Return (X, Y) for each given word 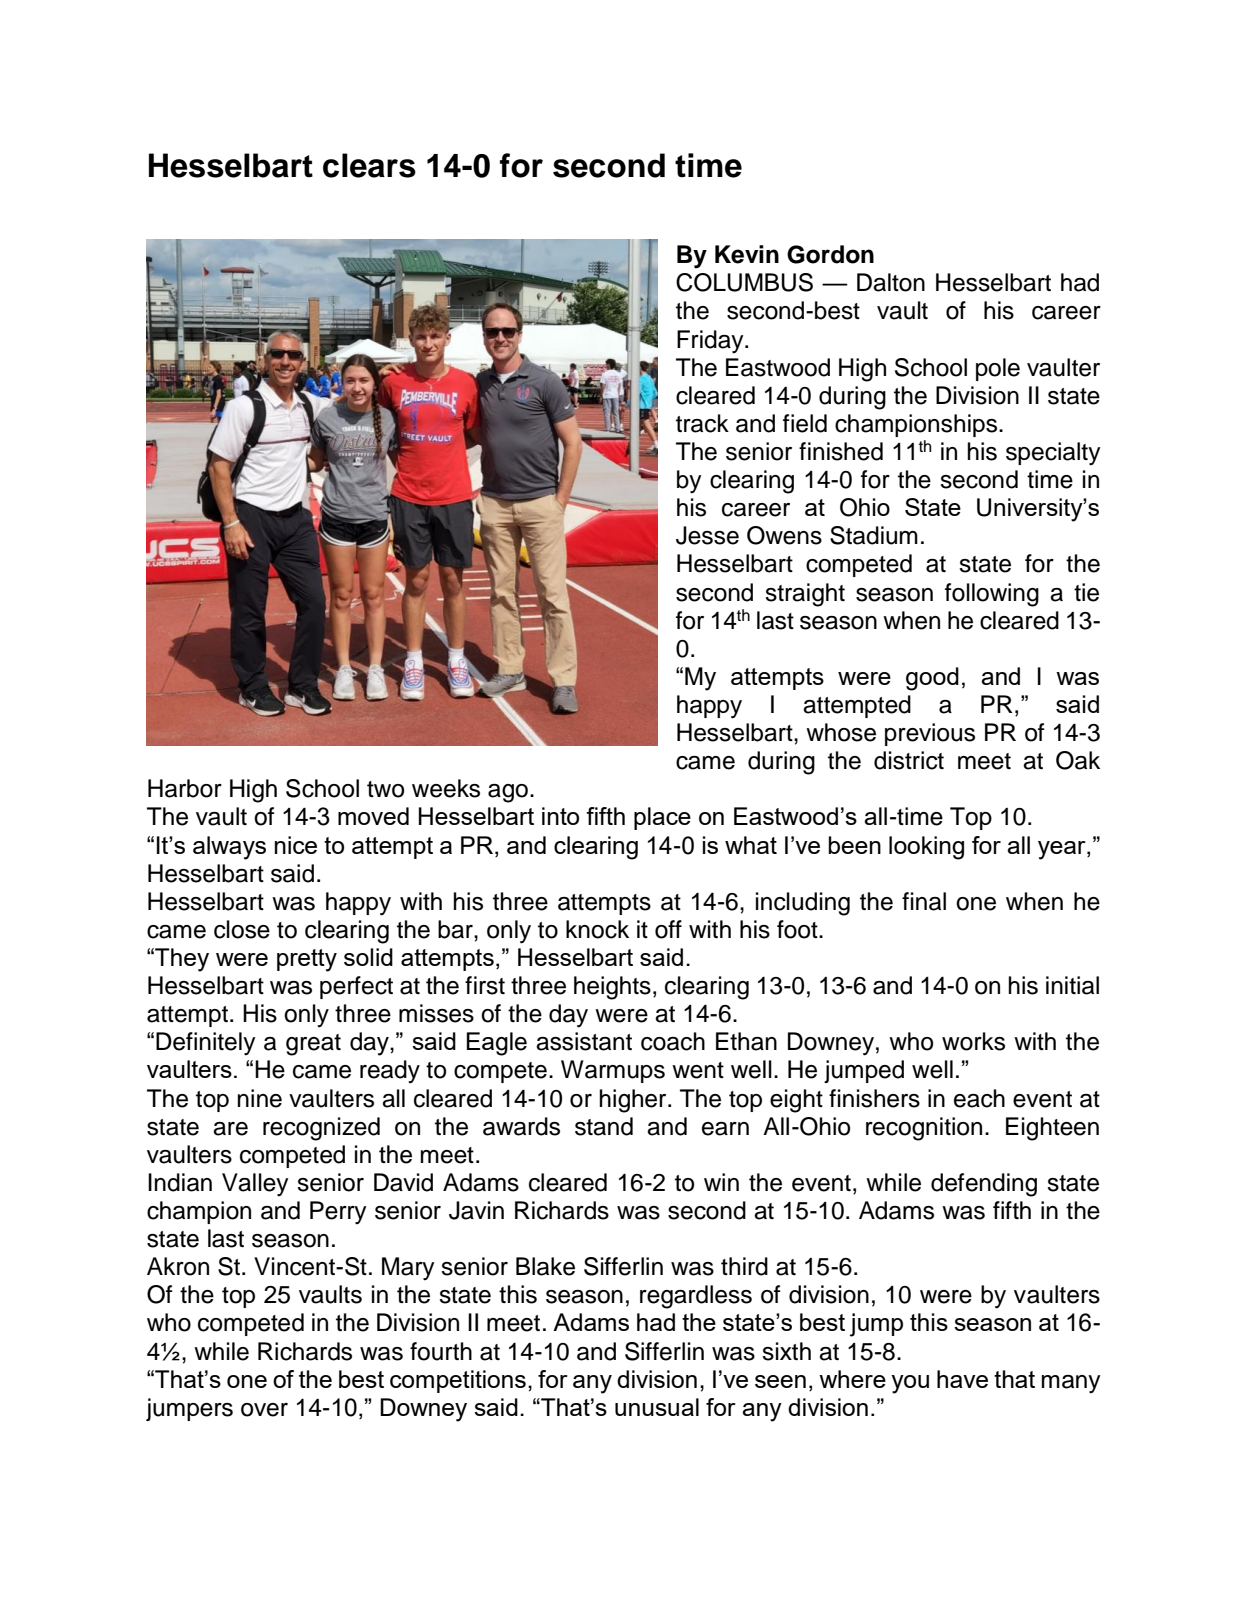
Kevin (747, 254)
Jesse (707, 535)
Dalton (891, 282)
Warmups (613, 1071)
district (909, 760)
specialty (1053, 454)
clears (369, 165)
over (264, 1410)
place (662, 818)
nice (296, 845)
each (979, 1098)
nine (259, 1098)
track (702, 423)
